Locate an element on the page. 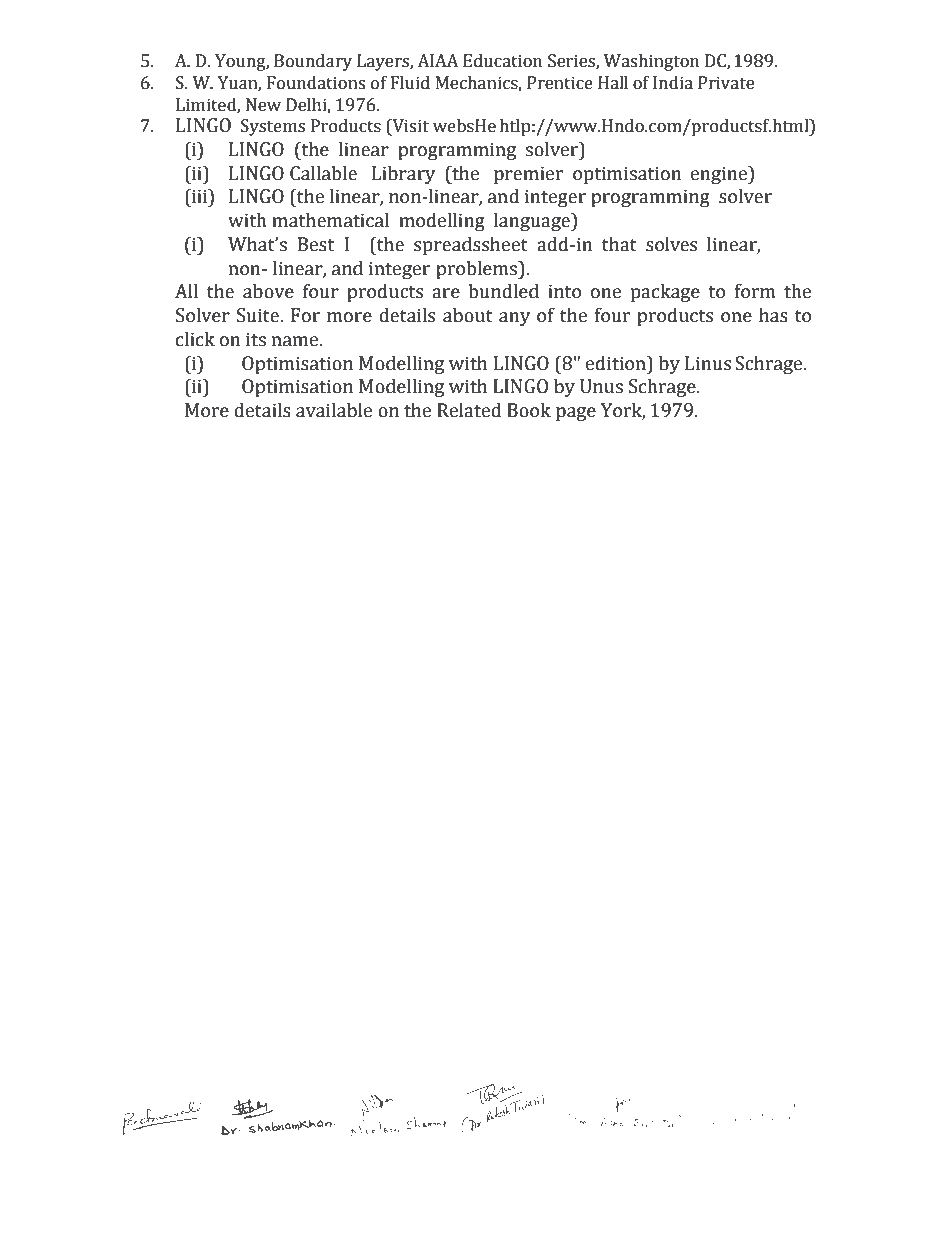 This image has width=952, height=1233. Private is located at coordinates (726, 83).
